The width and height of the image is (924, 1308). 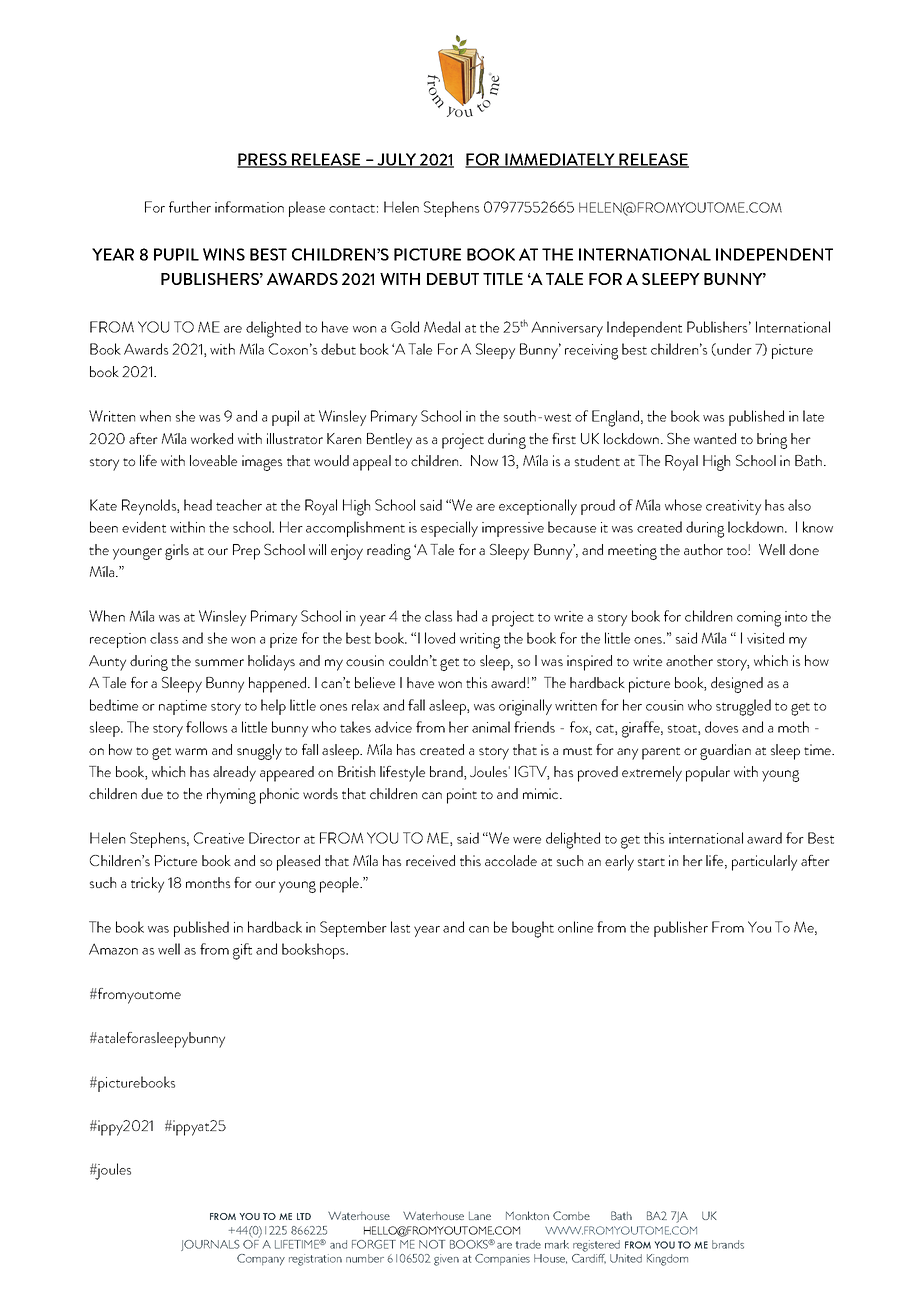 I want to click on JULY, so click(x=397, y=160).
